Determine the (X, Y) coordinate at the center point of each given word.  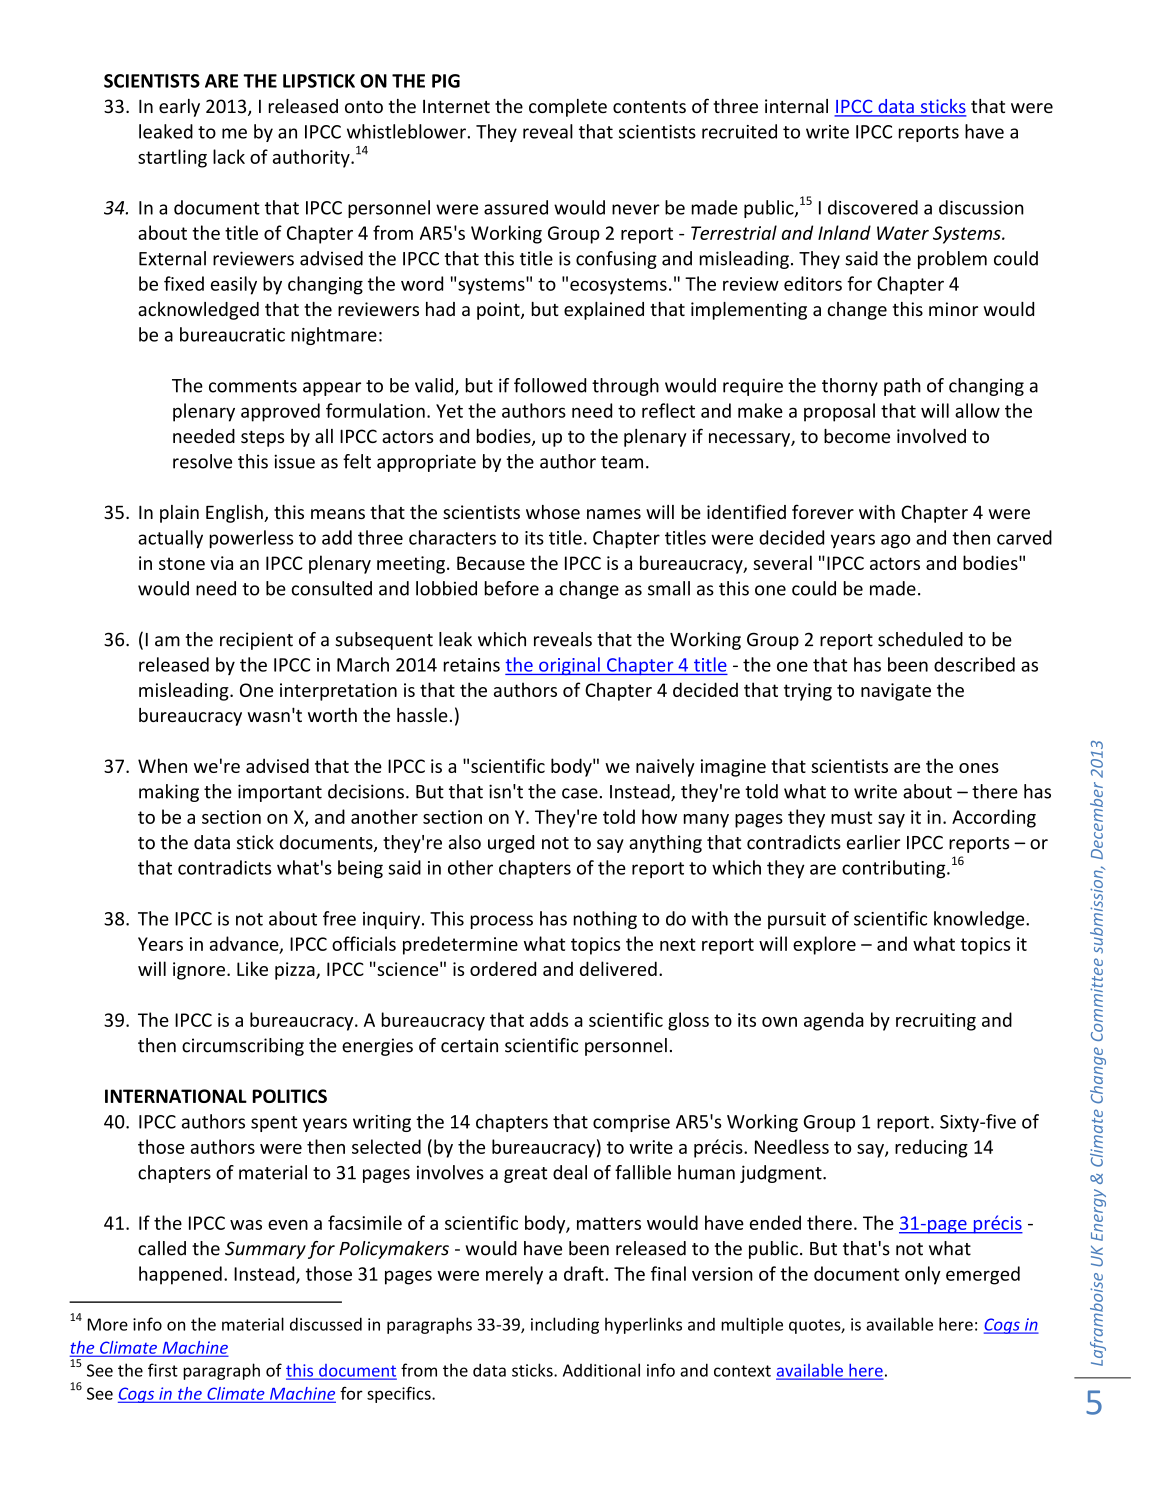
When (162, 765)
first (163, 1370)
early (179, 108)
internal (796, 106)
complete (568, 108)
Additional (601, 1370)
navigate (896, 692)
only (923, 1275)
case (580, 793)
